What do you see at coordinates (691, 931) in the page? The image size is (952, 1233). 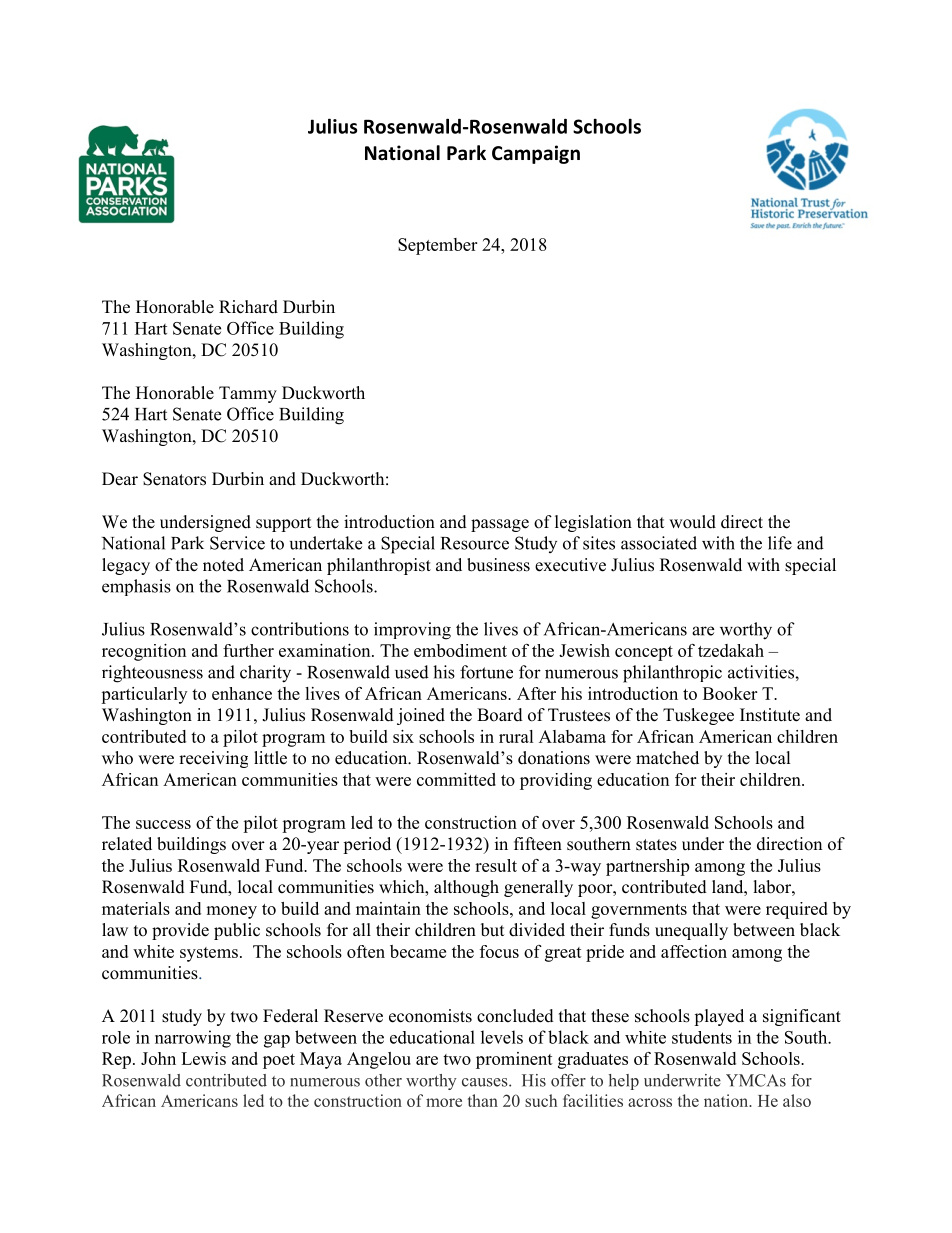 I see `unequally` at bounding box center [691, 931].
